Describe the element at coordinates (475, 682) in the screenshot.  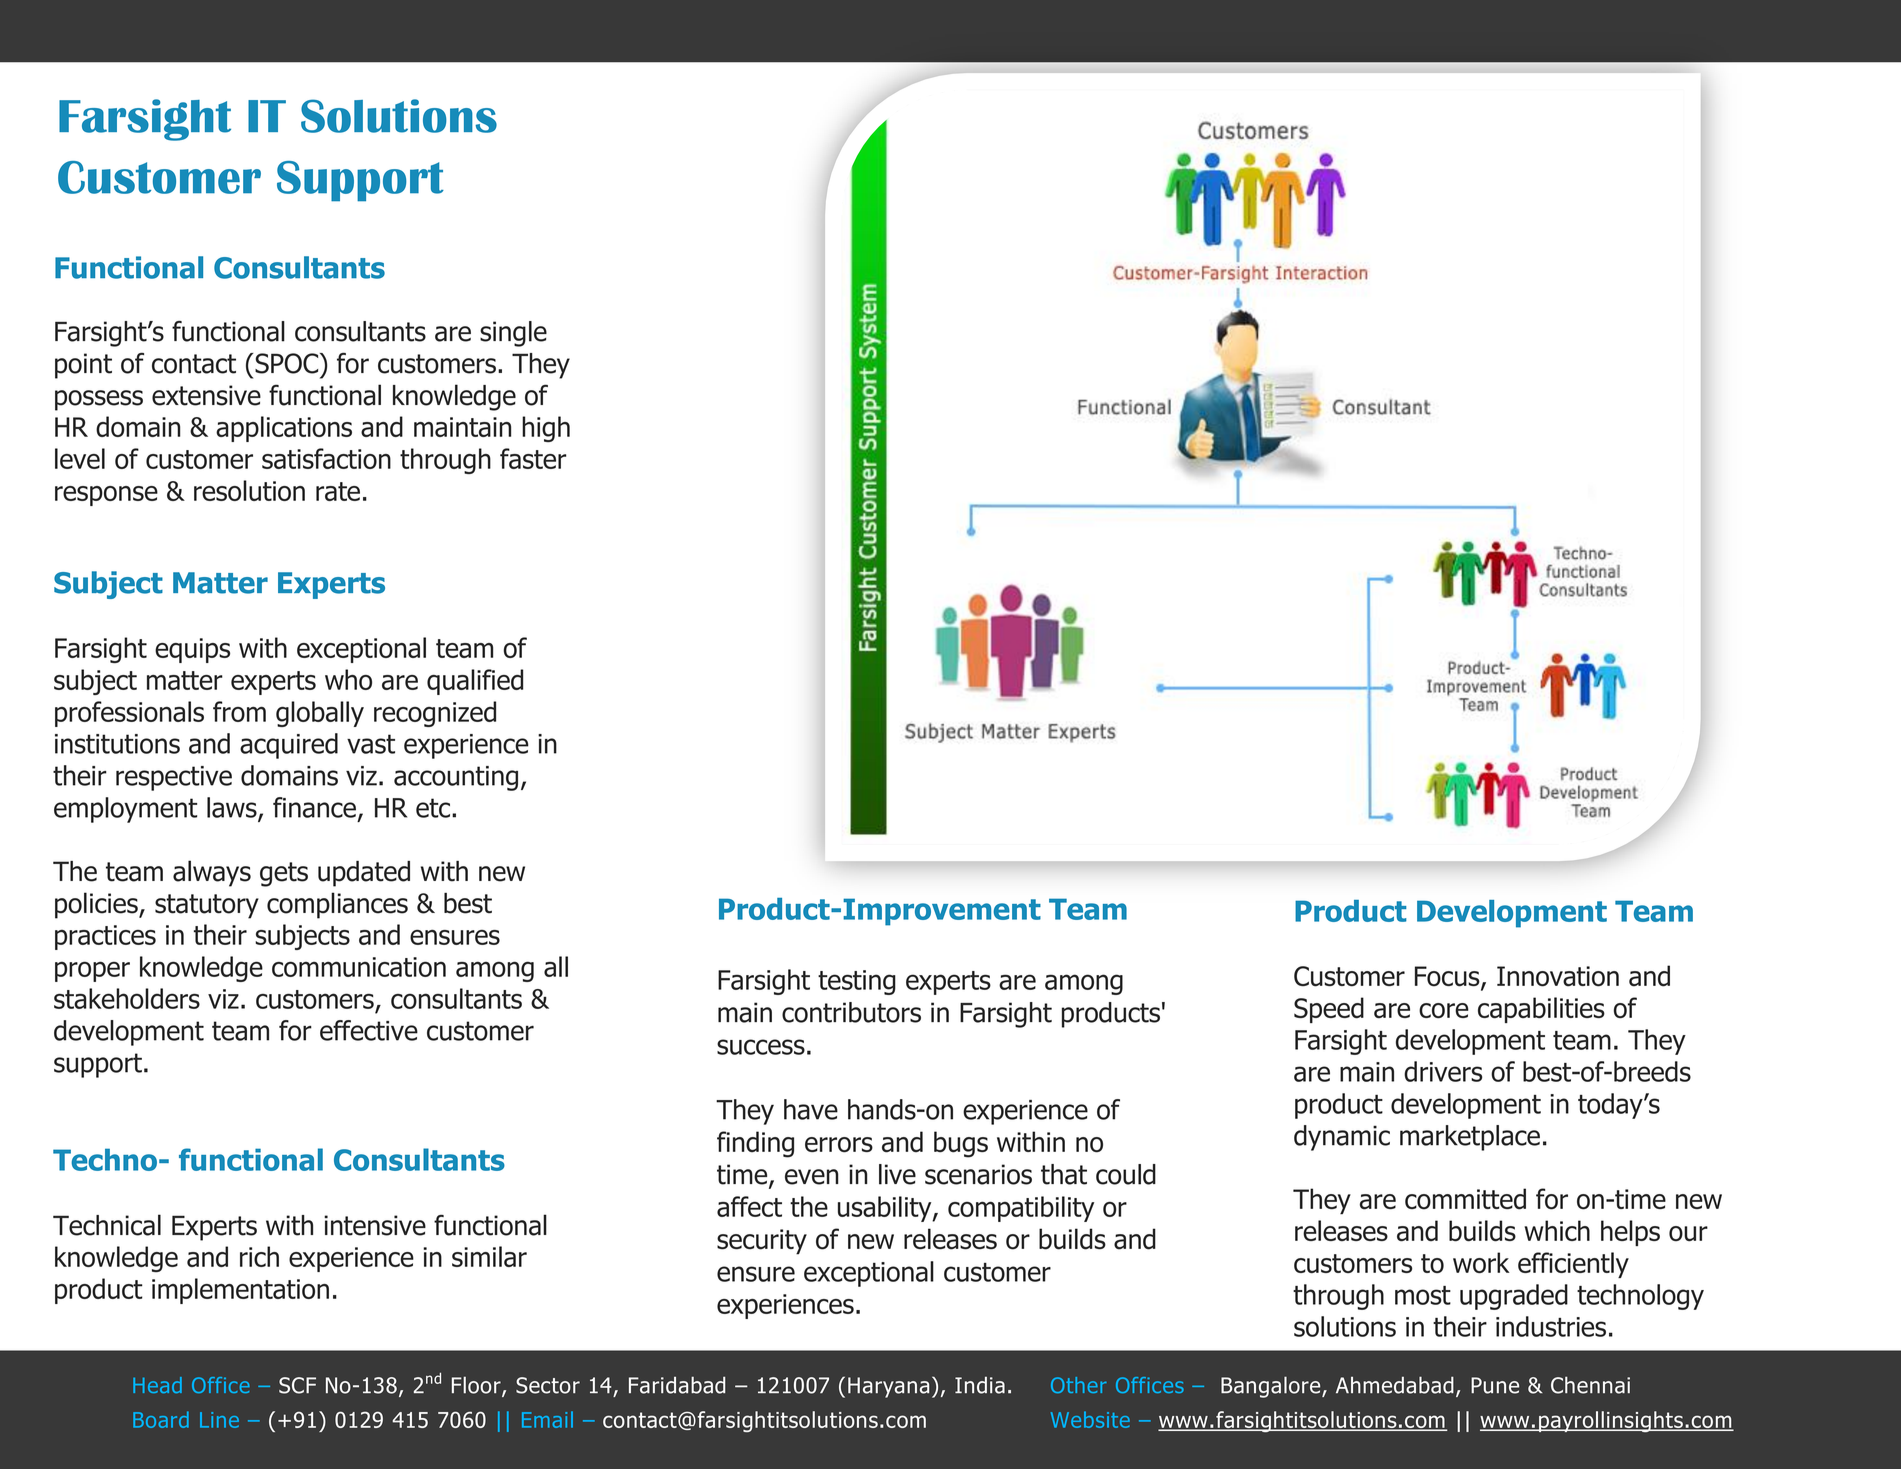
I see `qualified` at that location.
